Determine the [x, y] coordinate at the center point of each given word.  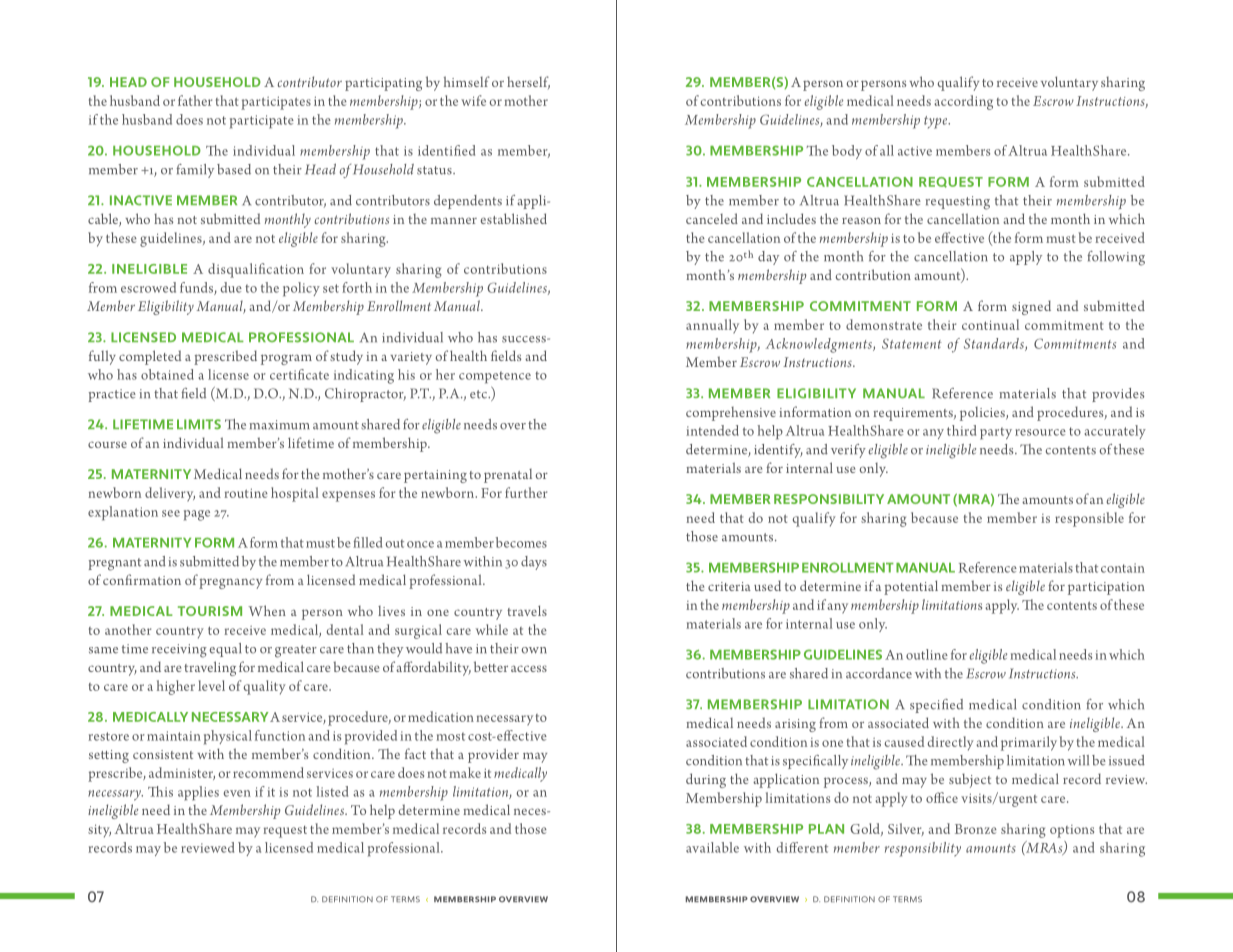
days [534, 563]
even [237, 793]
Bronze [976, 829]
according [963, 102]
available [712, 847]
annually [712, 326]
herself [528, 82]
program [286, 359]
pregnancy [230, 583]
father [195, 100]
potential [911, 587]
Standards [995, 344]
